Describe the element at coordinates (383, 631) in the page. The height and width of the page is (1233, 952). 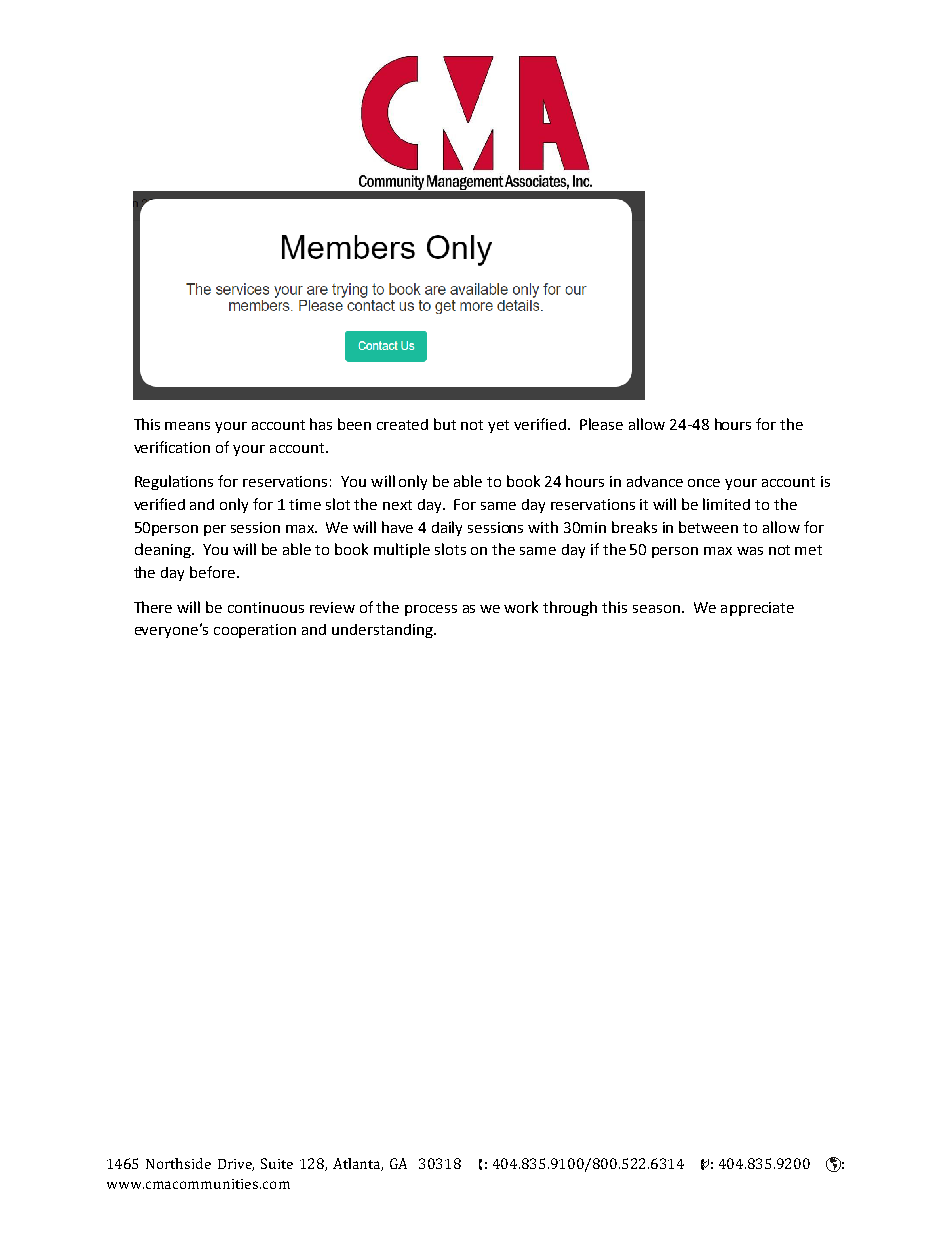
I see `understanding` at that location.
